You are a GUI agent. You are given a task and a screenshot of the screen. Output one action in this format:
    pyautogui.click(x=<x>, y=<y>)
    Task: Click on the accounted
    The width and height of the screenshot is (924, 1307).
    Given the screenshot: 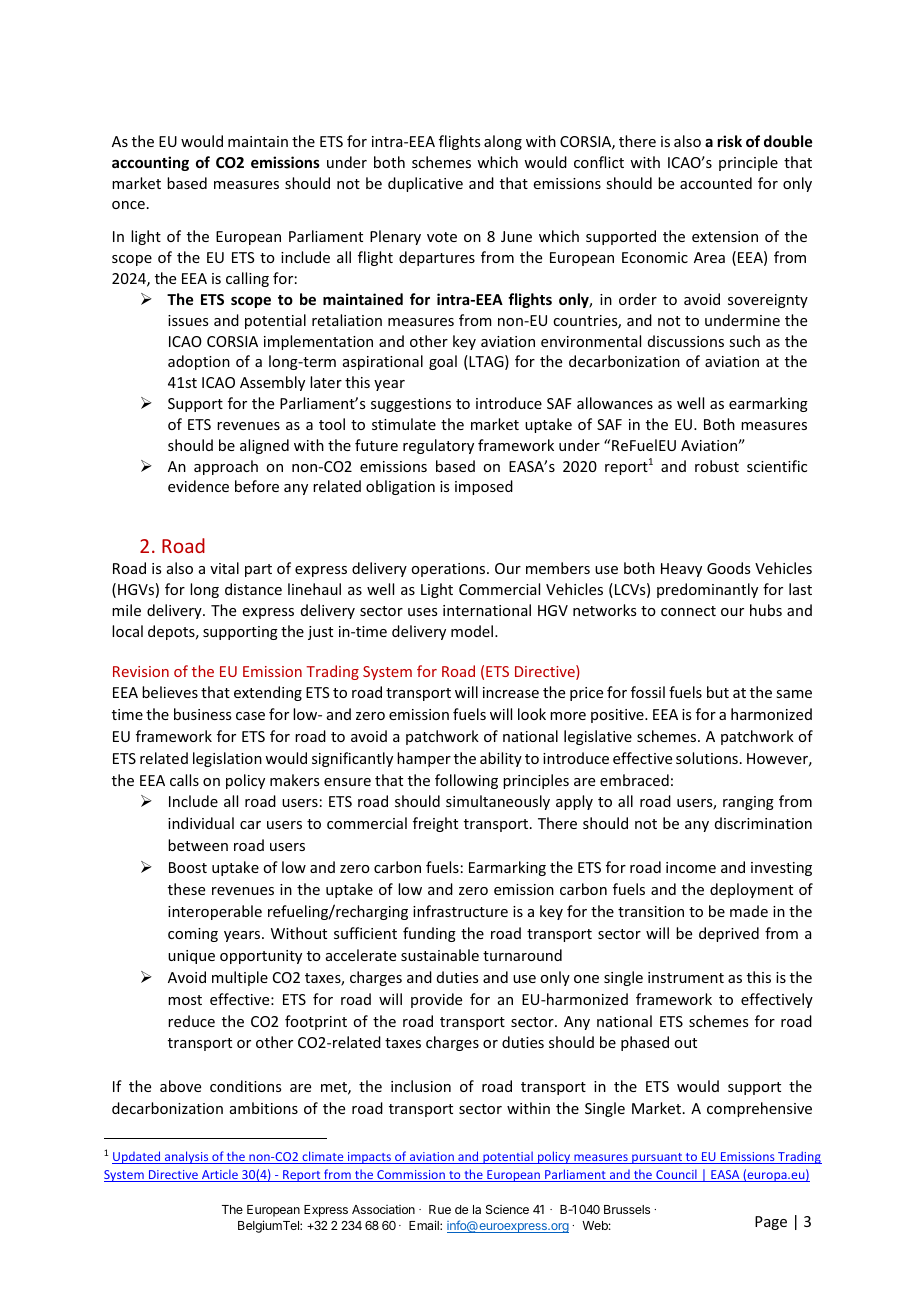 What is the action you would take?
    pyautogui.click(x=716, y=183)
